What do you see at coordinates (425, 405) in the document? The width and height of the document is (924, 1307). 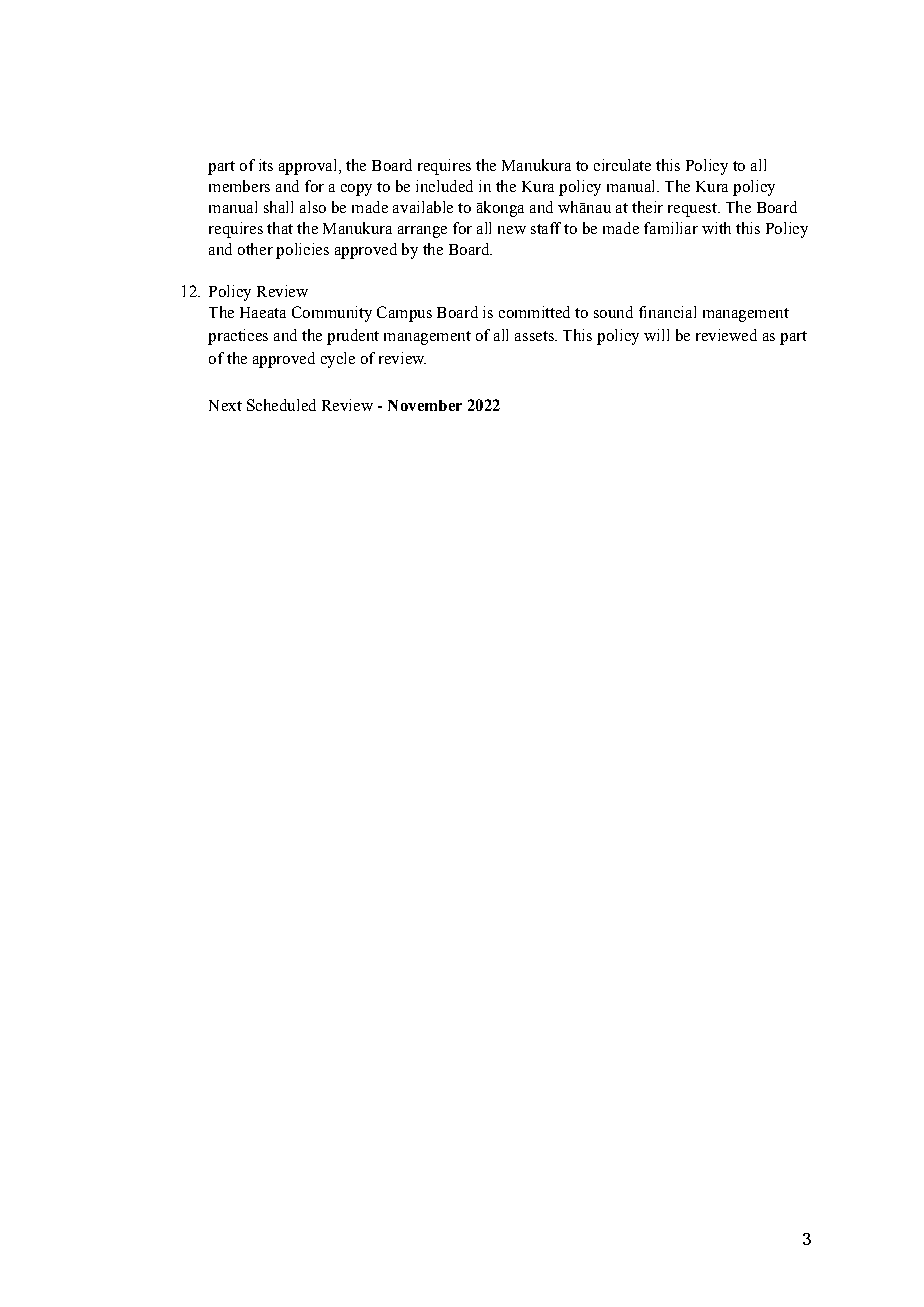 I see `November` at bounding box center [425, 405].
